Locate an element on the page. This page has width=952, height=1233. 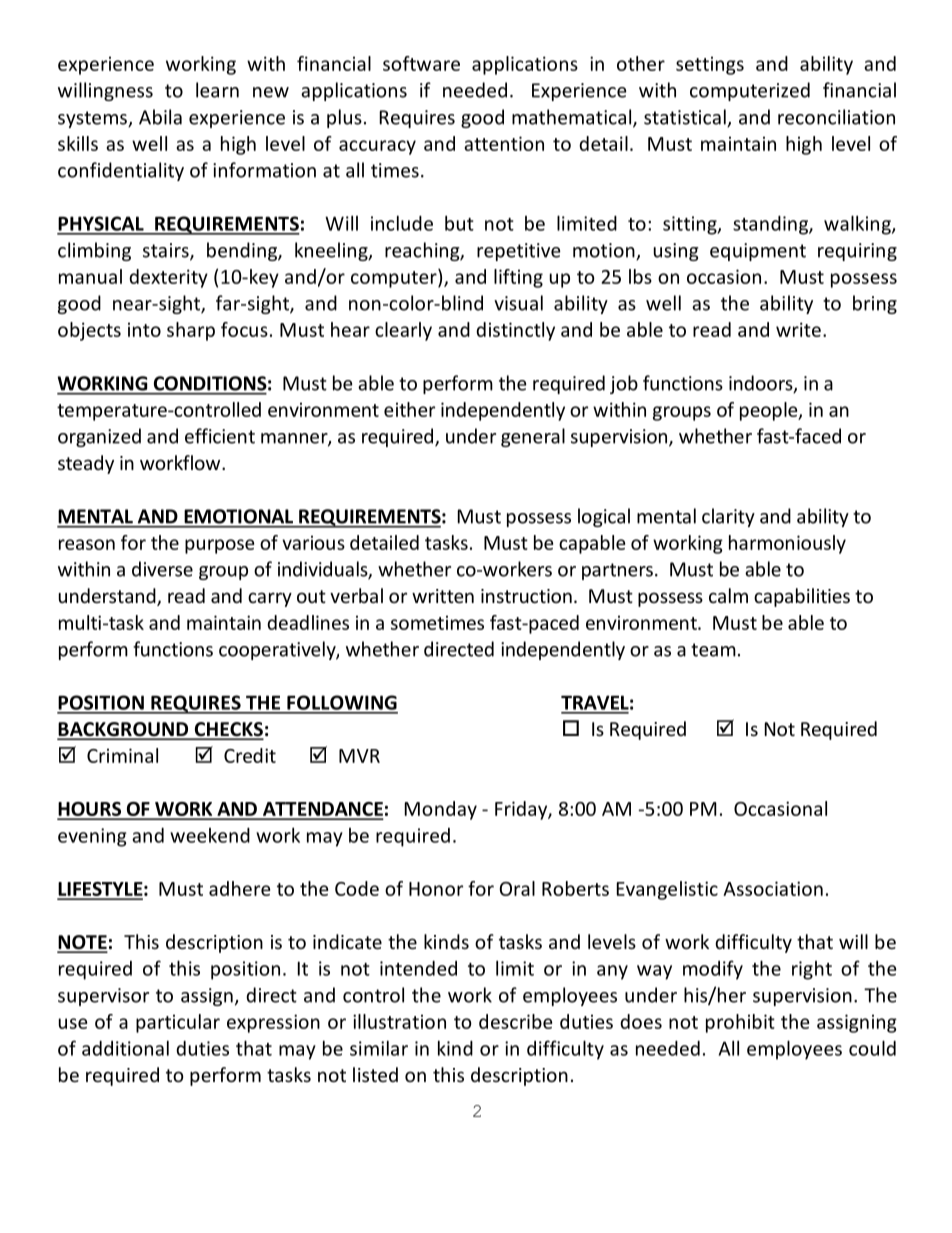
harmoniously is located at coordinates (787, 544).
